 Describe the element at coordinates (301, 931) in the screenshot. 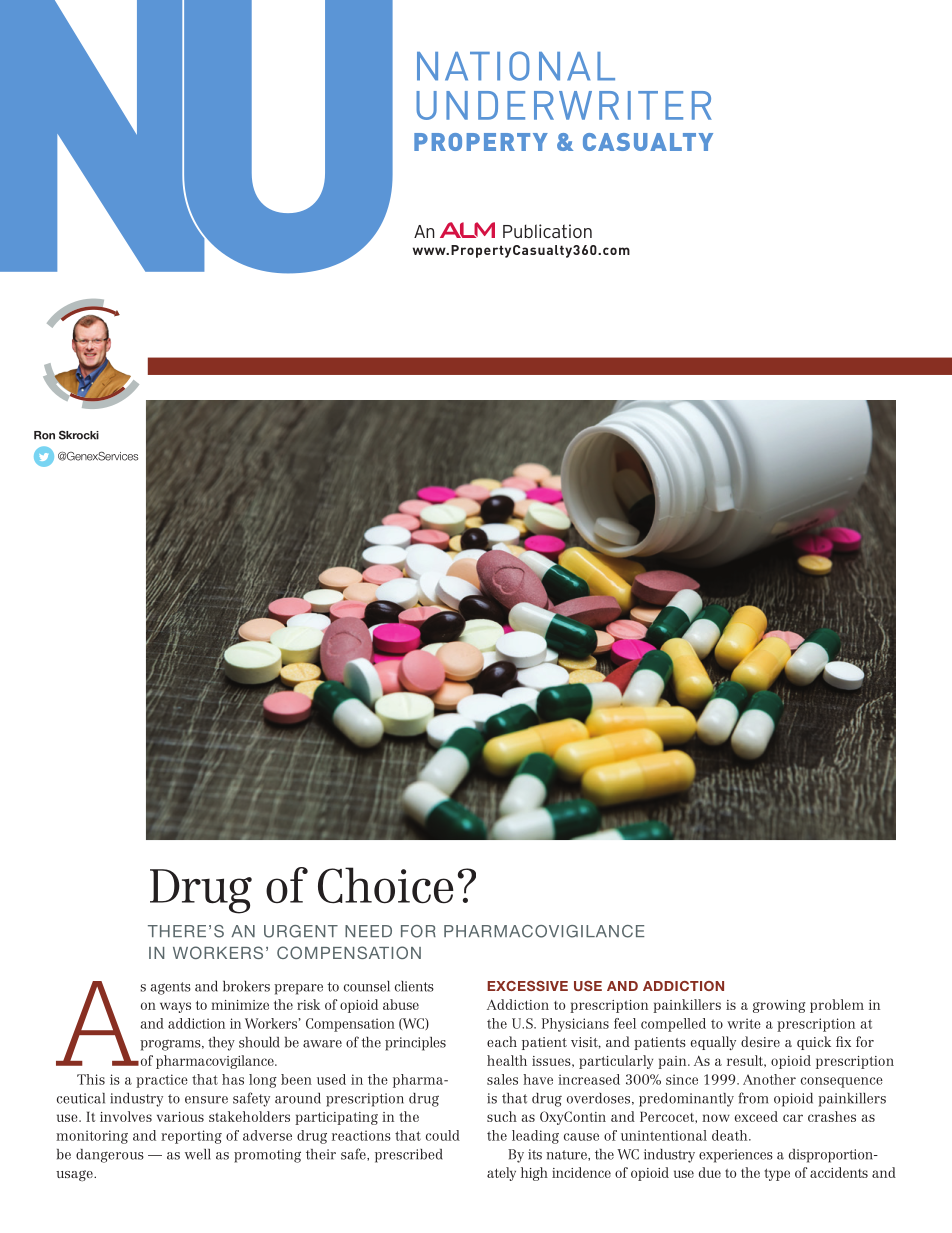

I see `urgent` at that location.
